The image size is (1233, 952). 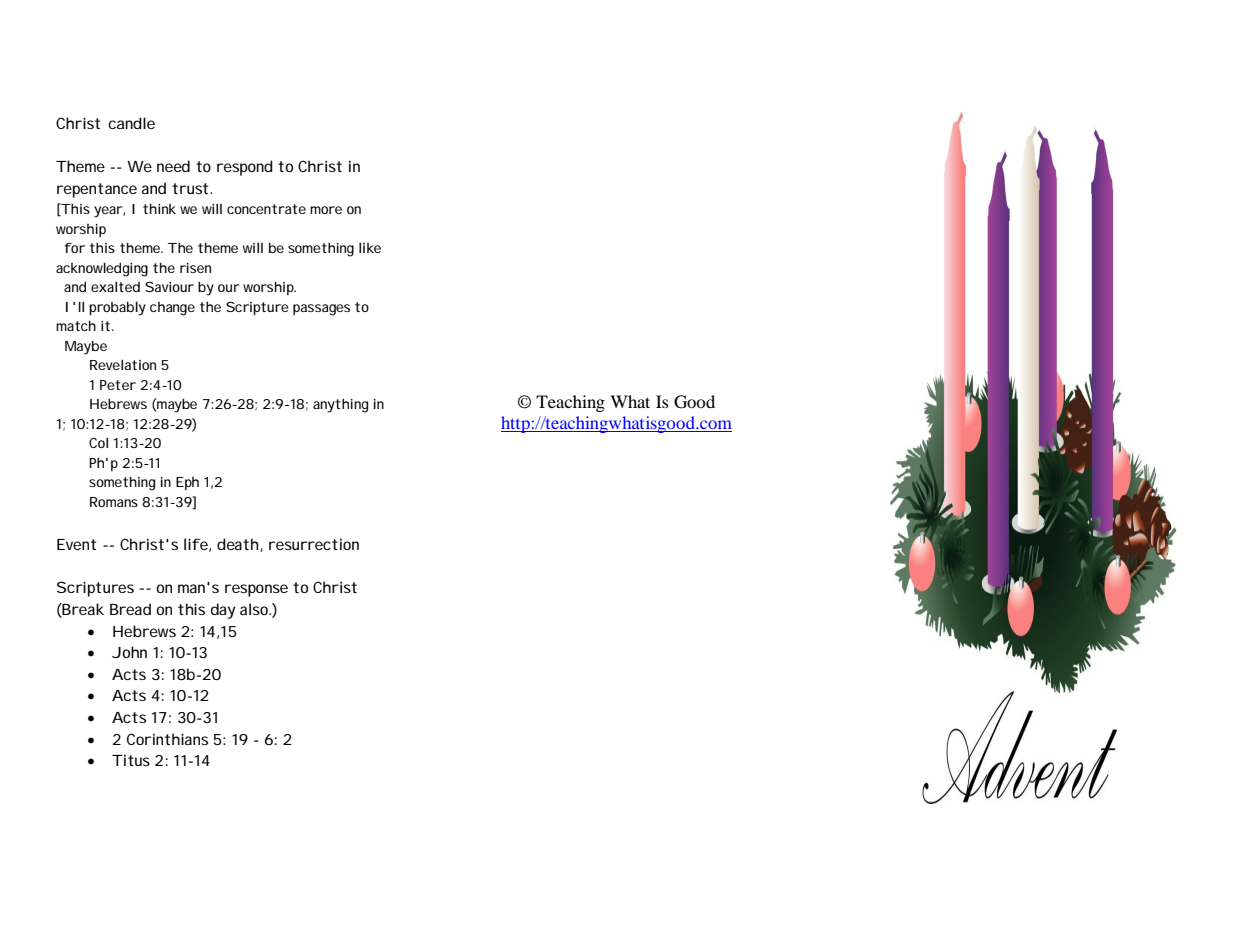 What do you see at coordinates (245, 168) in the page?
I see `respond` at bounding box center [245, 168].
